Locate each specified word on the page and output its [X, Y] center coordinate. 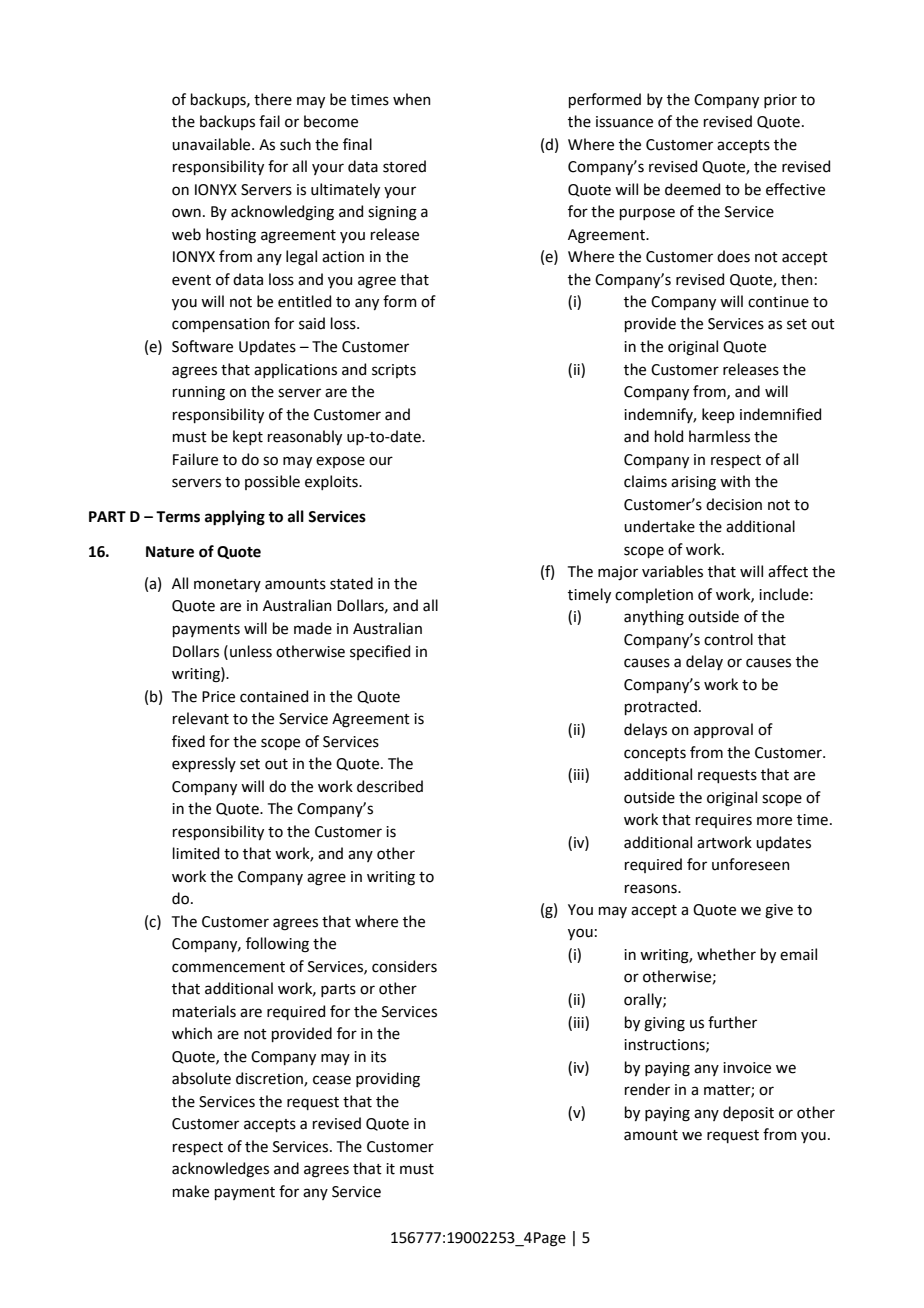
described [390, 786]
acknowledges [220, 1170]
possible [272, 482]
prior [780, 101]
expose [340, 462]
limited [196, 853]
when [412, 99]
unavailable [212, 144]
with [735, 481]
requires [724, 821]
